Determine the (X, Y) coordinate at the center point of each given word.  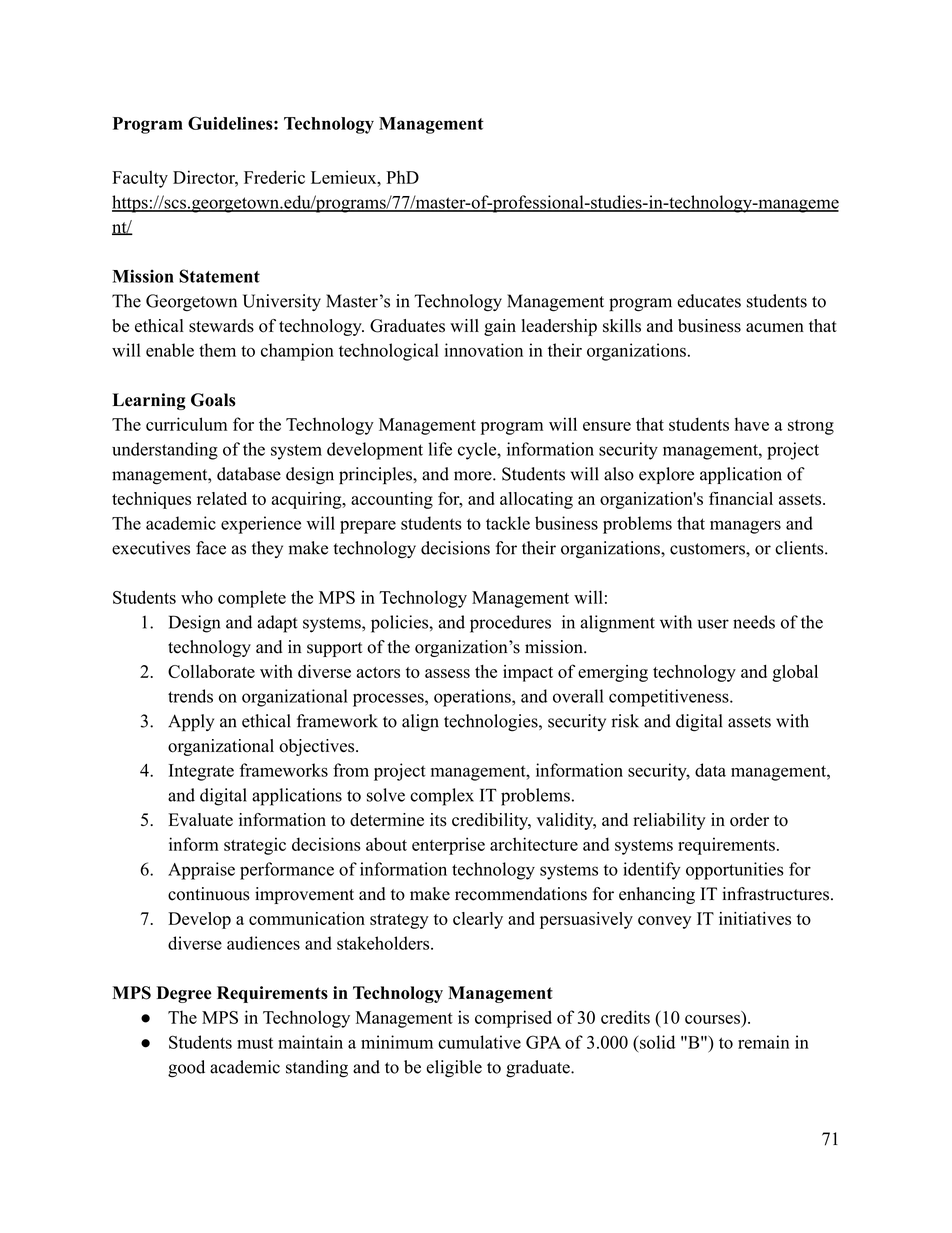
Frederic (274, 177)
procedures (510, 624)
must (255, 1043)
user (713, 624)
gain (500, 327)
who (197, 597)
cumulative (479, 1042)
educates (709, 301)
